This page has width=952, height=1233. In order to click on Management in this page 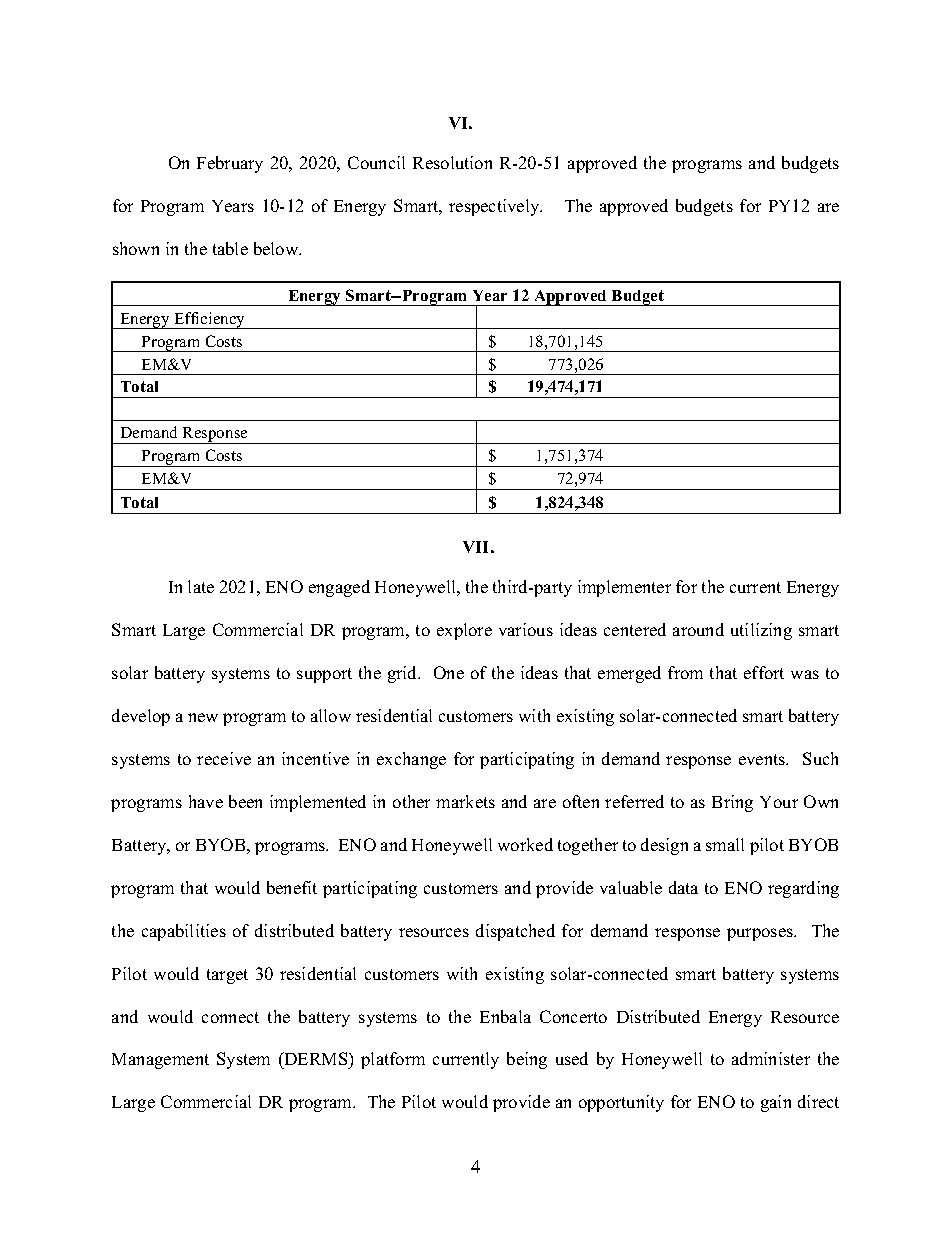, I will do `click(160, 1061)`.
